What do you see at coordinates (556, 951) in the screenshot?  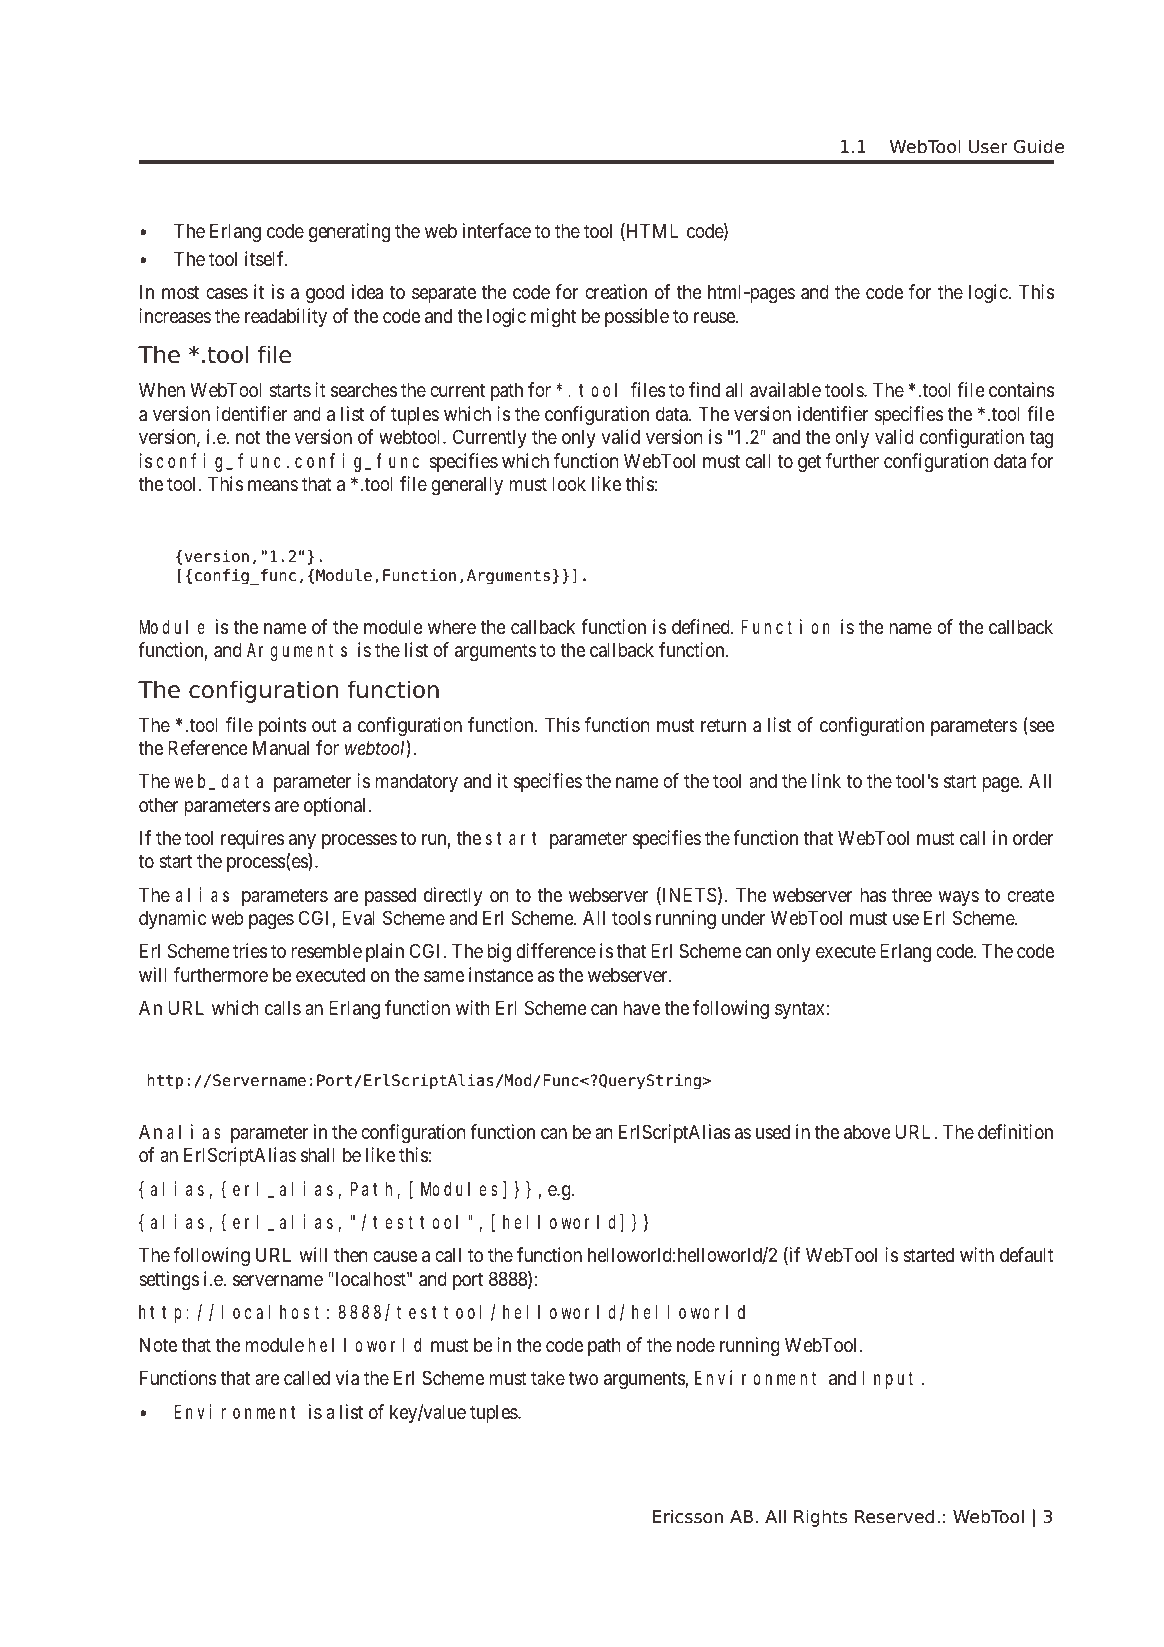 I see `difference` at bounding box center [556, 951].
